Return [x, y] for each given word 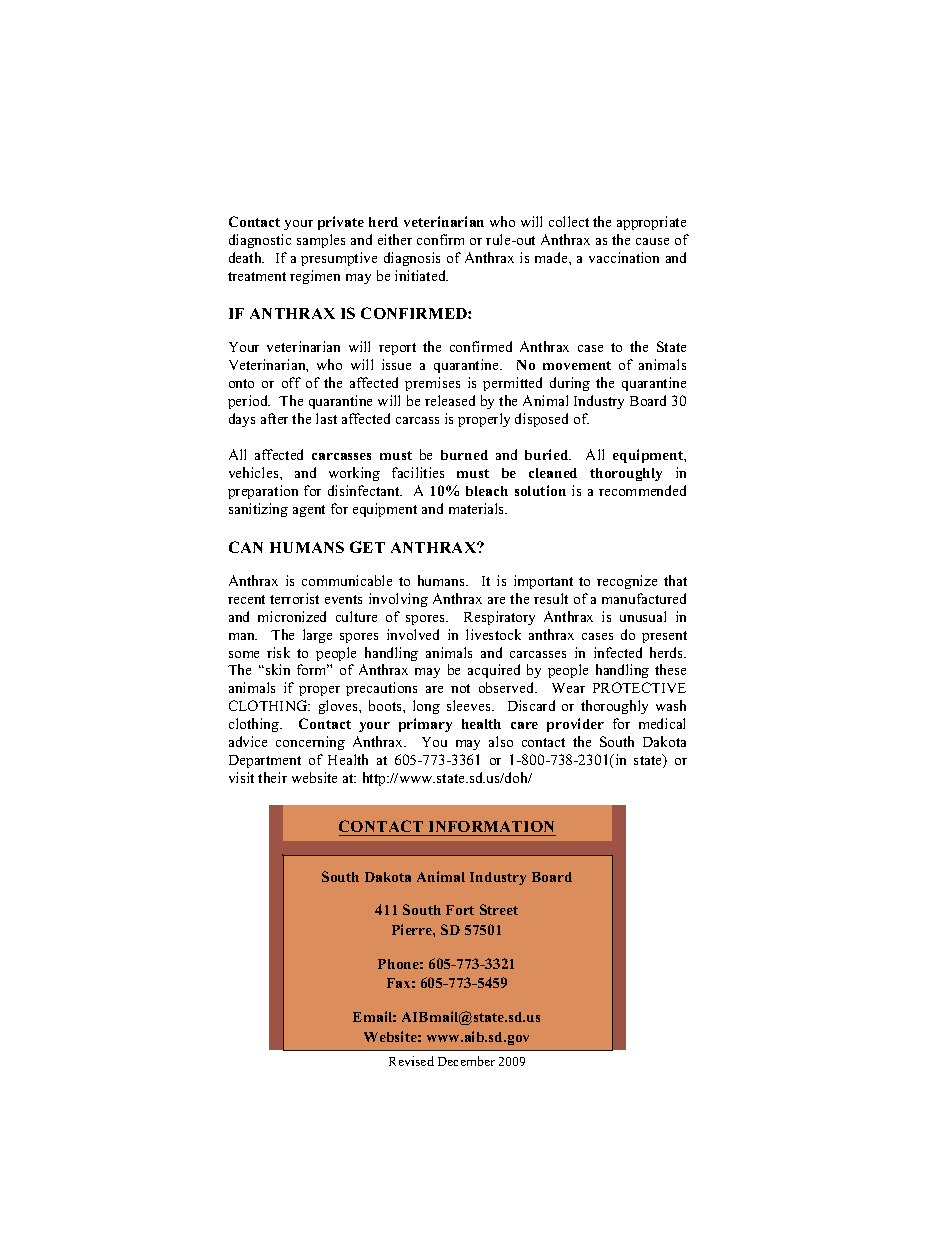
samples [321, 241]
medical [662, 723]
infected [618, 652]
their [272, 777]
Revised [411, 1061]
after [274, 418]
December [466, 1061]
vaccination [624, 257]
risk [278, 652]
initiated [421, 275]
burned [464, 455]
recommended [642, 490]
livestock [493, 634]
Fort [460, 910]
